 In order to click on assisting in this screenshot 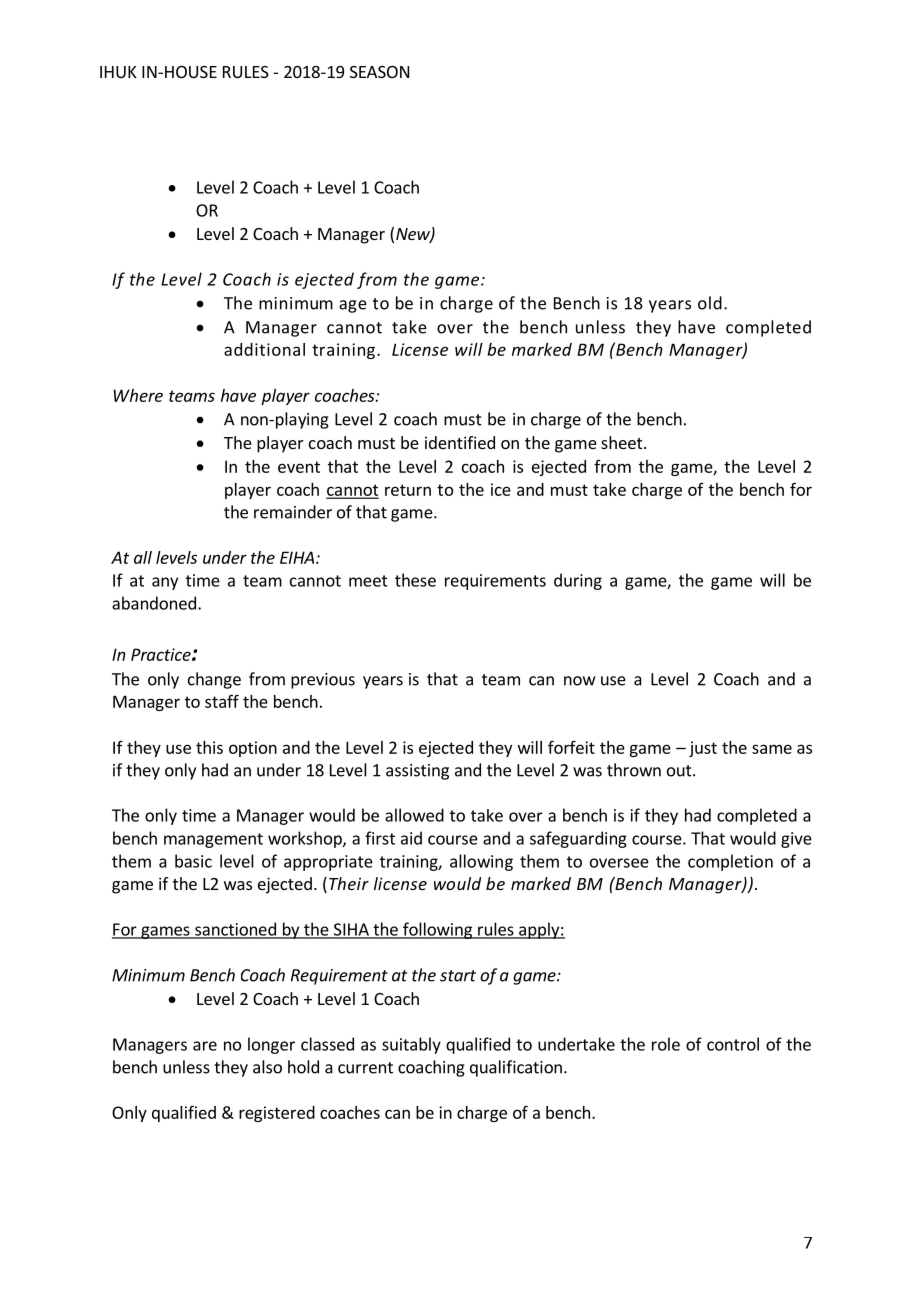, I will do `click(417, 772)`.
